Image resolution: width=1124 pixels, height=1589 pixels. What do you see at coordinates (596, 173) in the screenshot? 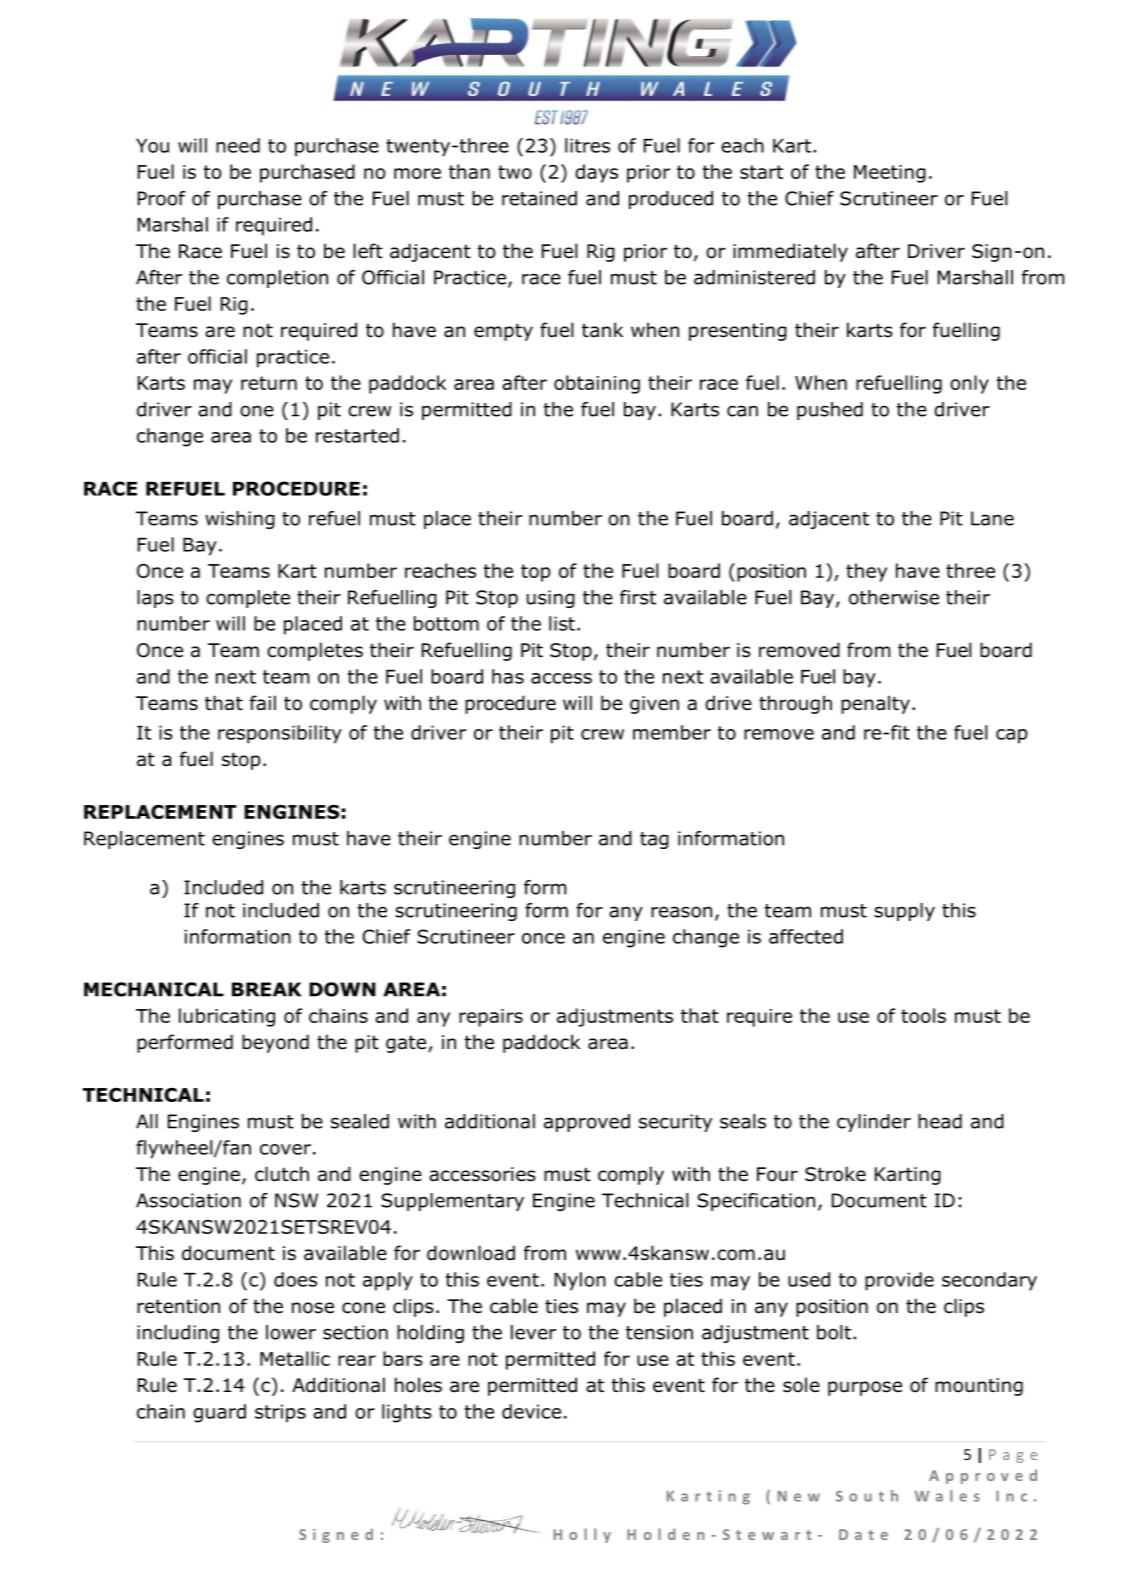
I see `days` at bounding box center [596, 173].
